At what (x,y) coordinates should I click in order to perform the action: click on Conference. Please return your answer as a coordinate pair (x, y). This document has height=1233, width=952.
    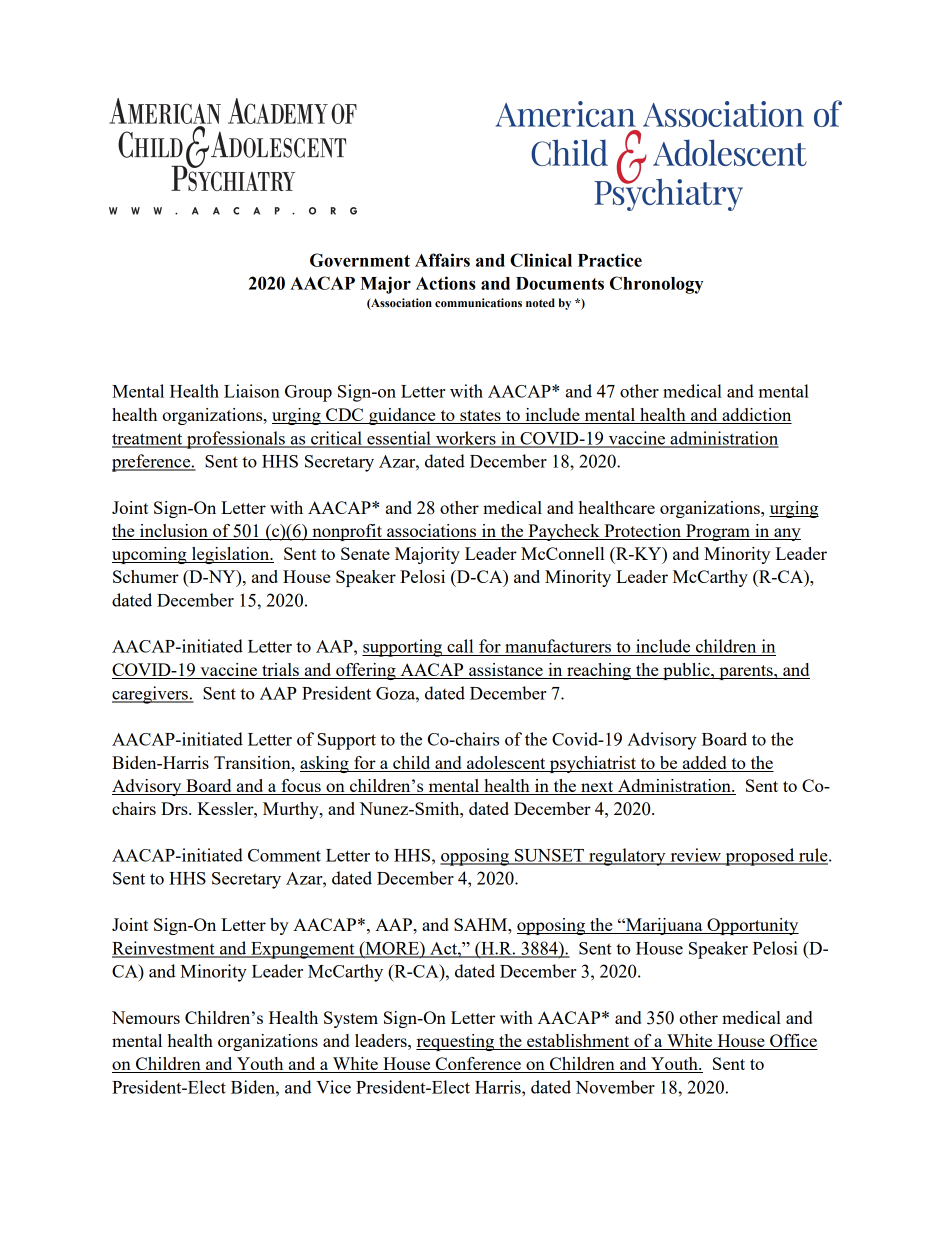
    Looking at the image, I should click on (478, 1065).
